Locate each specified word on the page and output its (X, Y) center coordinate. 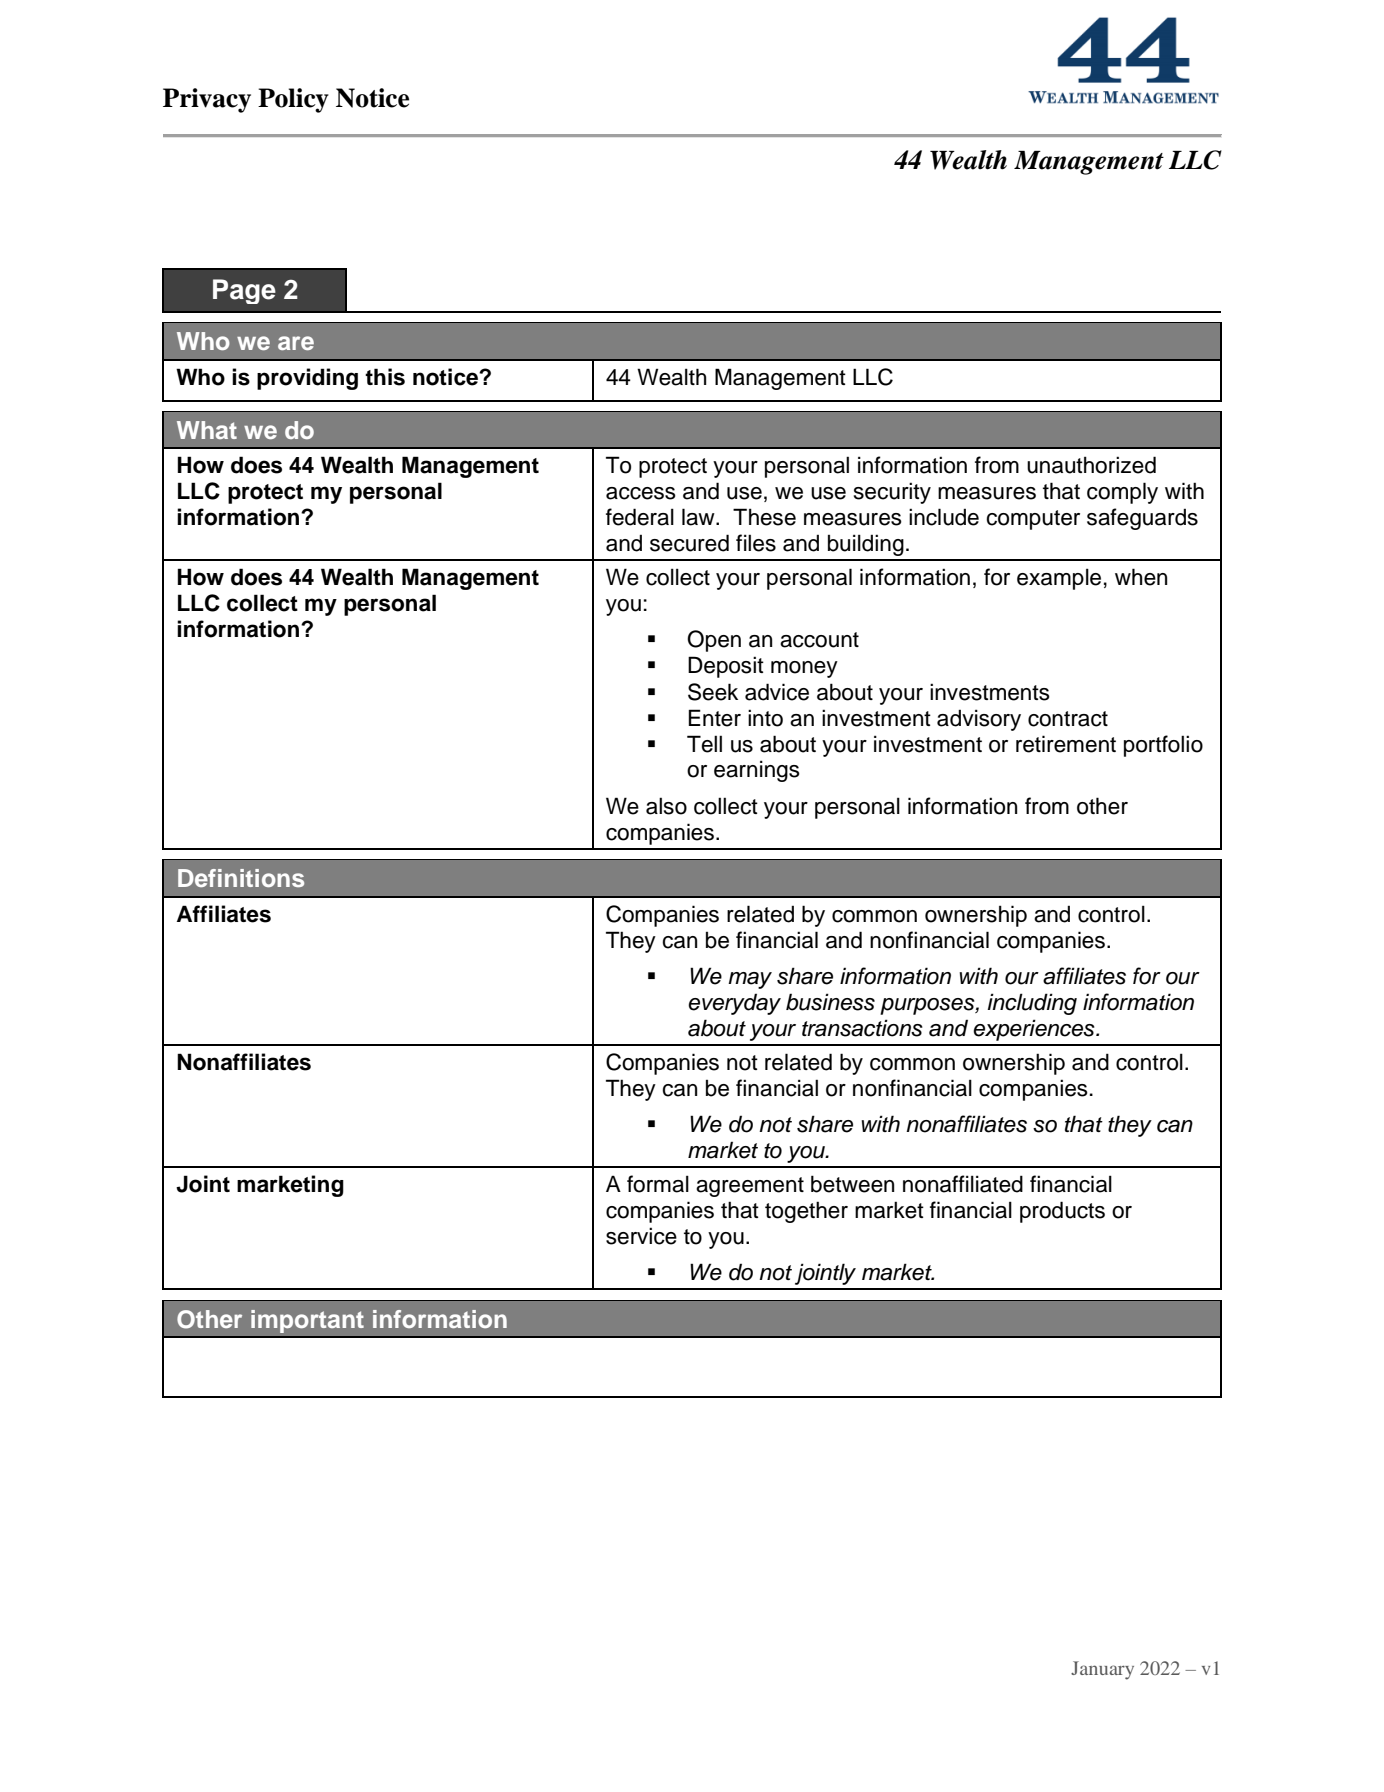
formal (658, 1184)
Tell (704, 744)
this (385, 377)
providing (307, 379)
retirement (1066, 744)
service (641, 1236)
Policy (293, 100)
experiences (1035, 1030)
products (1062, 1212)
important (307, 1321)
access (641, 493)
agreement (750, 1187)
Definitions (241, 878)
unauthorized (1091, 465)
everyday (734, 1004)
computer (1033, 520)
